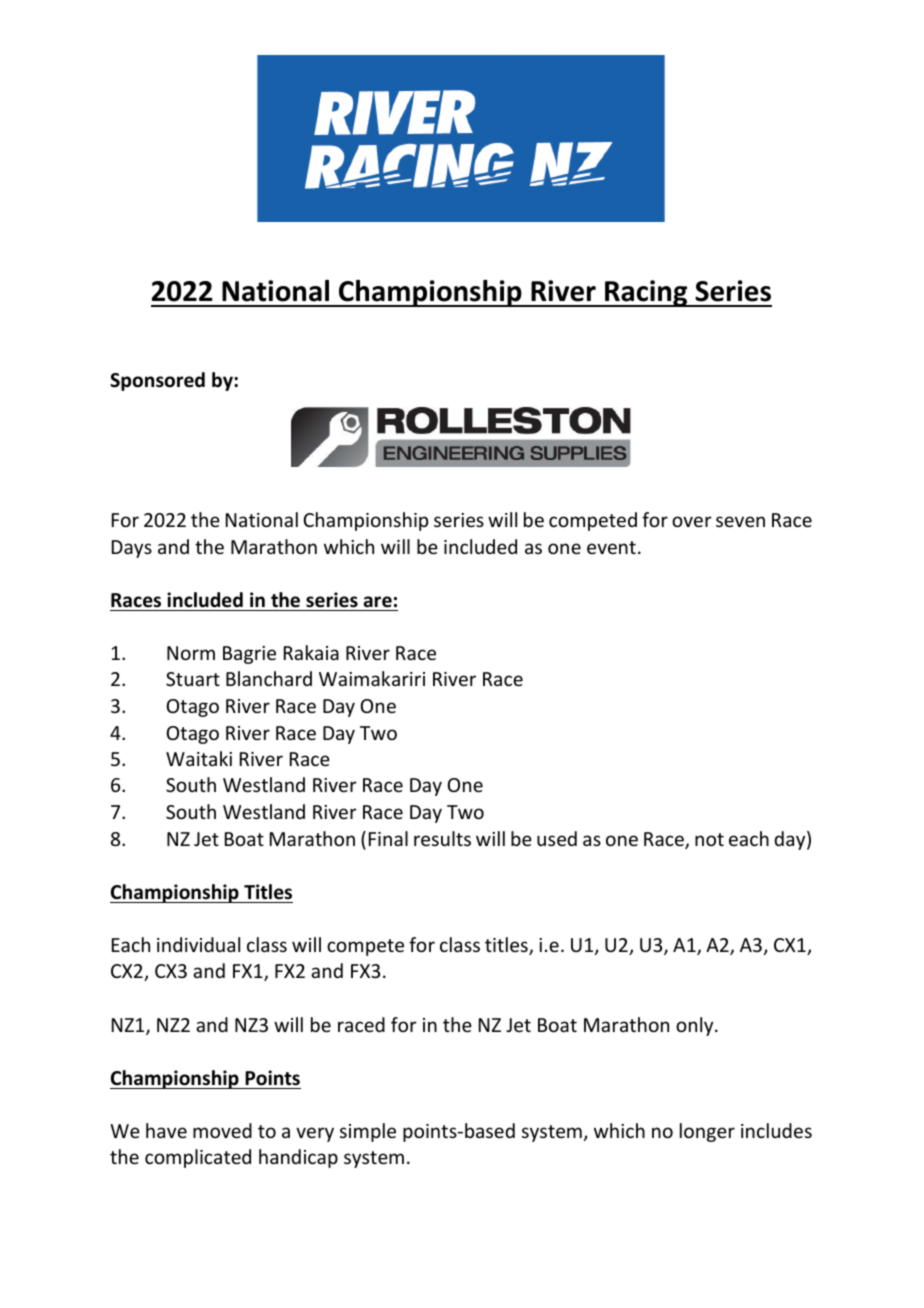 The height and width of the screenshot is (1308, 924). What do you see at coordinates (157, 381) in the screenshot?
I see `Sponsored` at bounding box center [157, 381].
